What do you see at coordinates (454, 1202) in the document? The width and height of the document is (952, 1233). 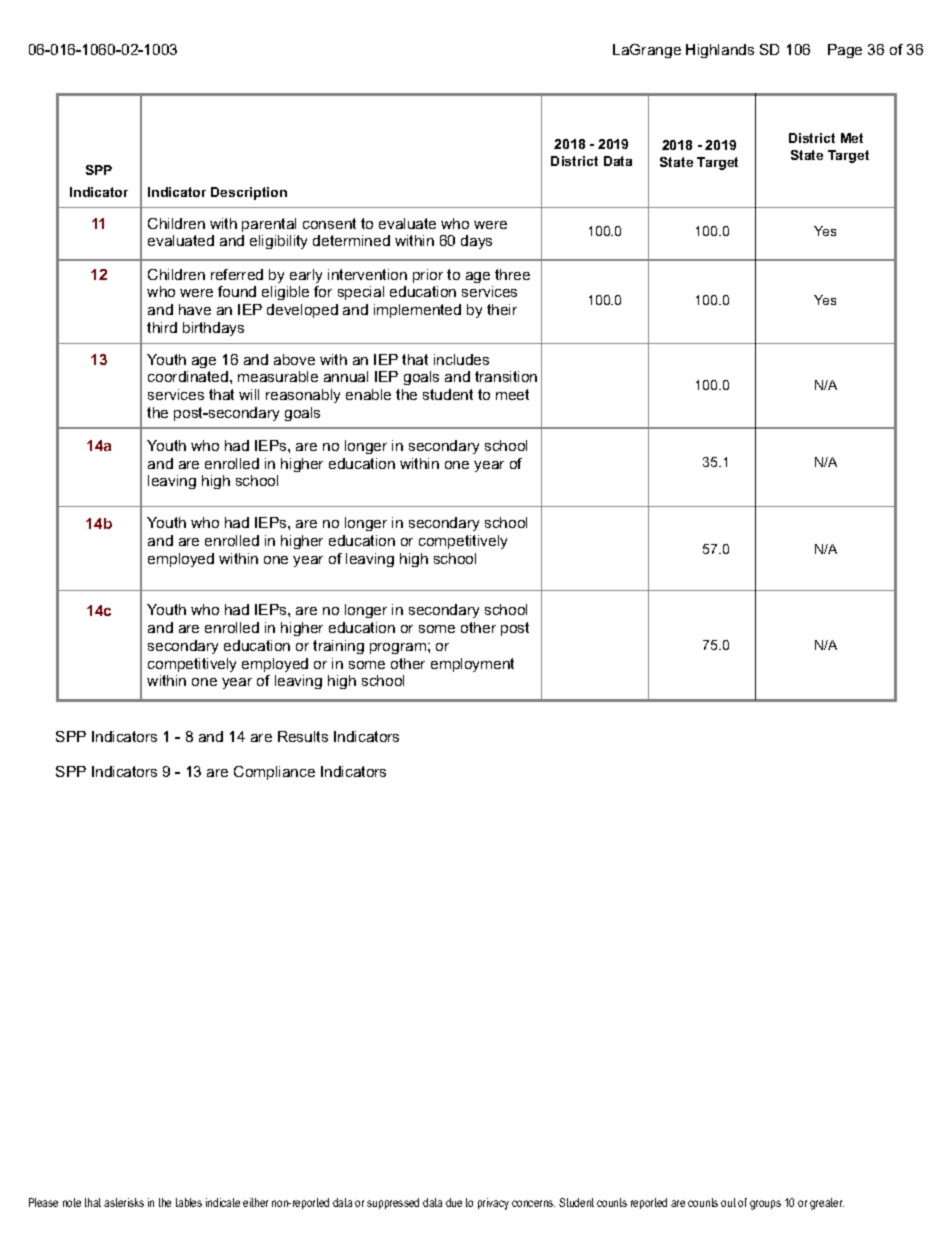 I see `due` at bounding box center [454, 1202].
